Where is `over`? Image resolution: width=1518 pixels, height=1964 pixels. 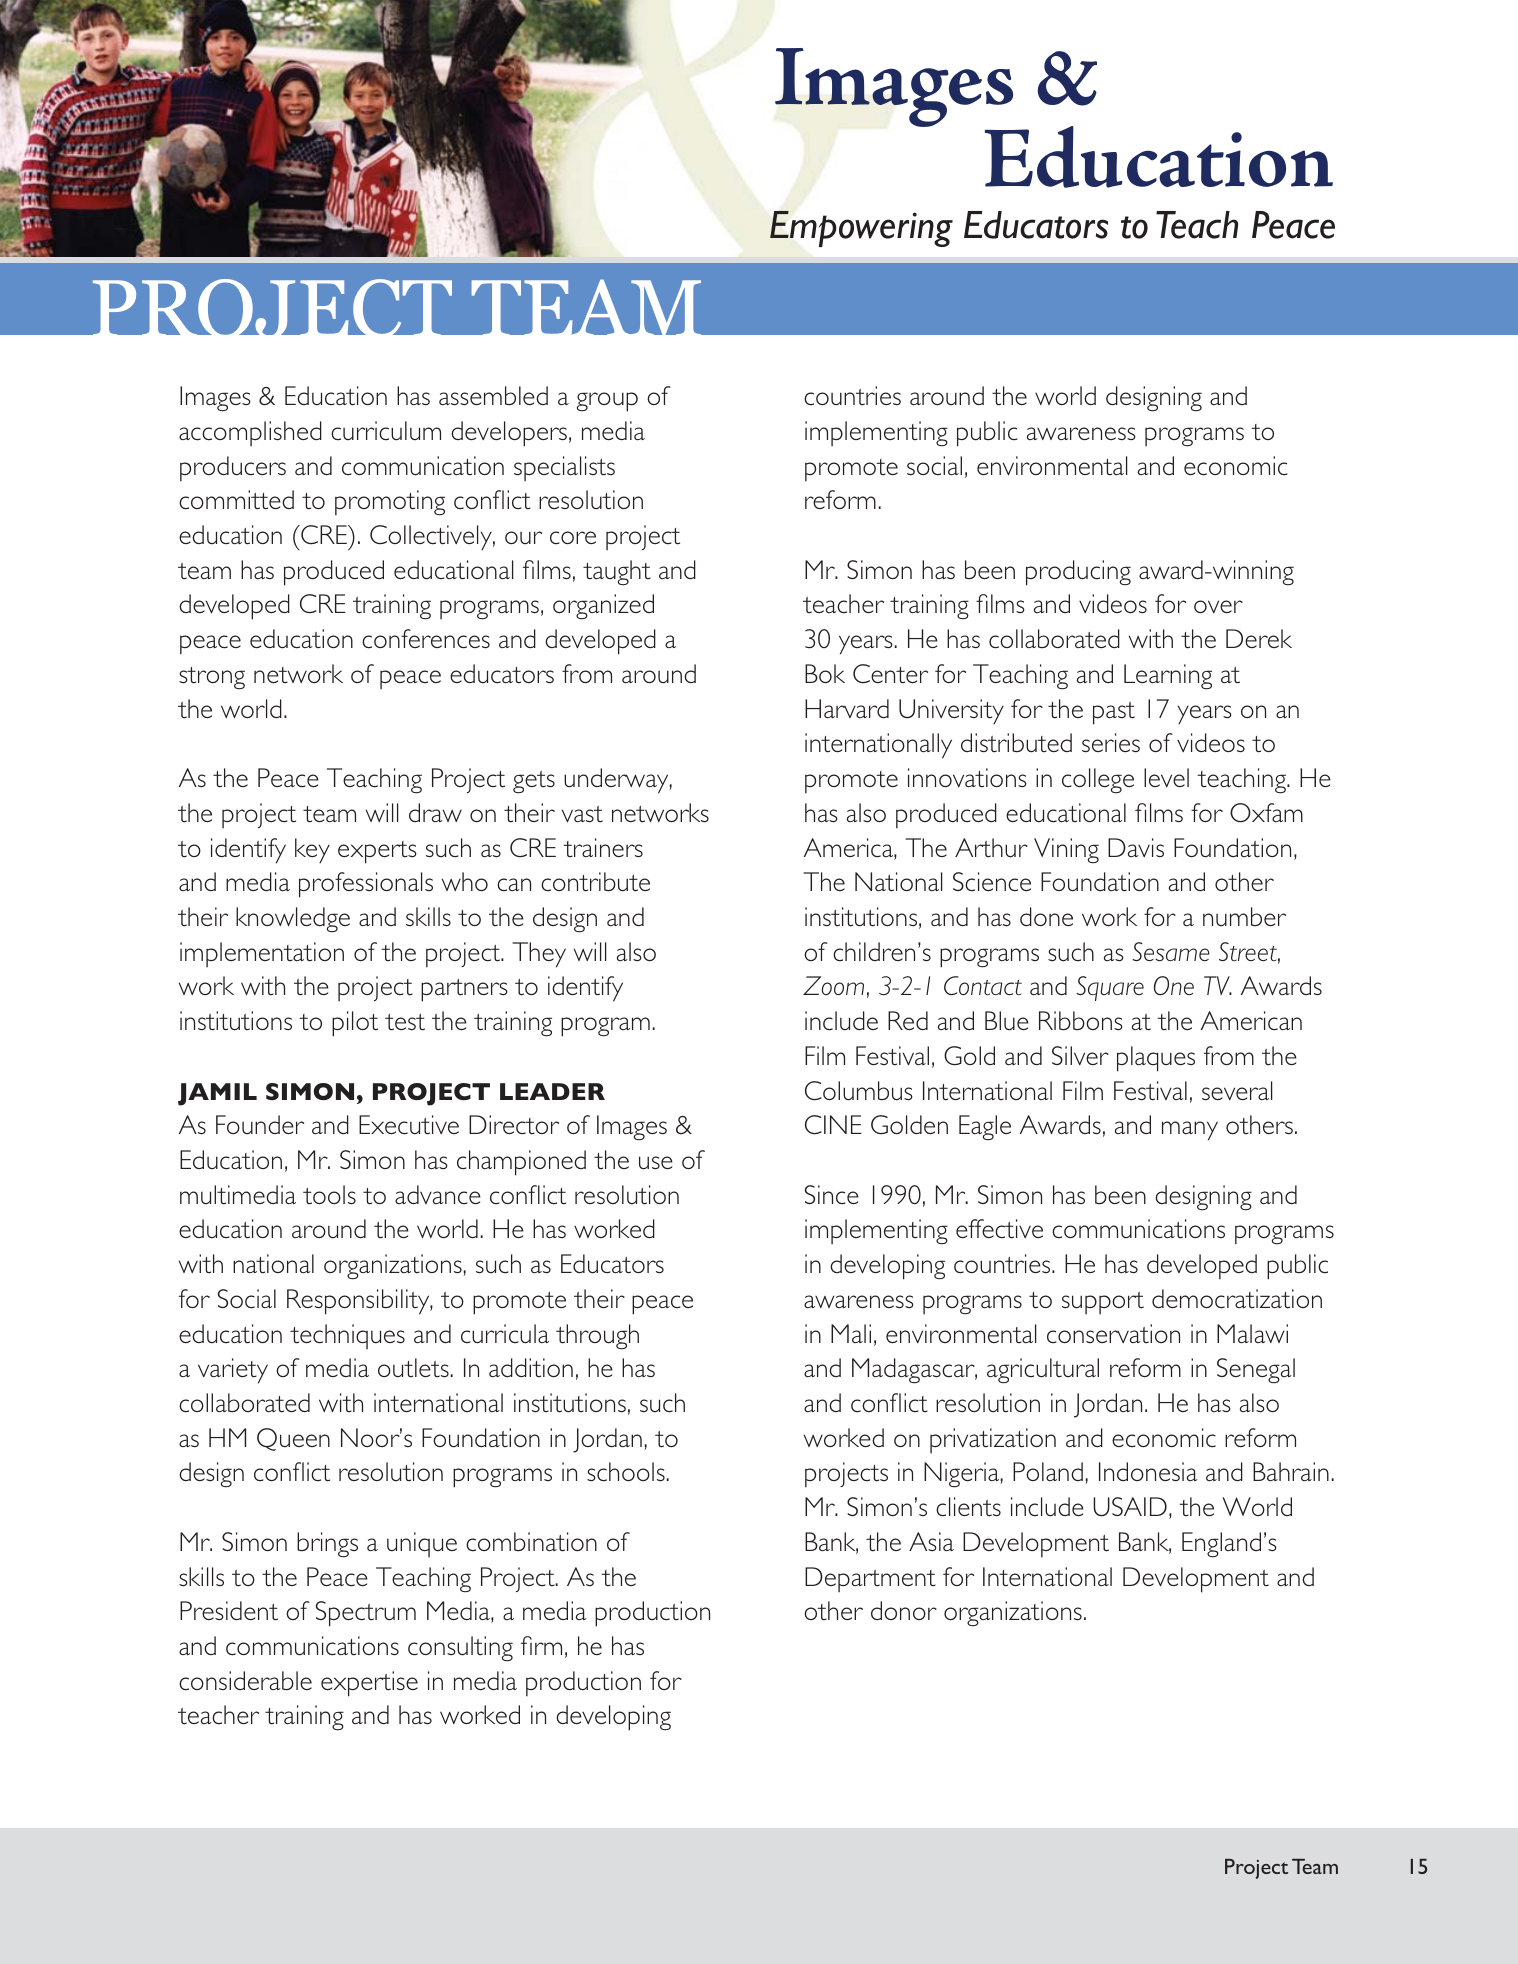
over is located at coordinates (1218, 606).
